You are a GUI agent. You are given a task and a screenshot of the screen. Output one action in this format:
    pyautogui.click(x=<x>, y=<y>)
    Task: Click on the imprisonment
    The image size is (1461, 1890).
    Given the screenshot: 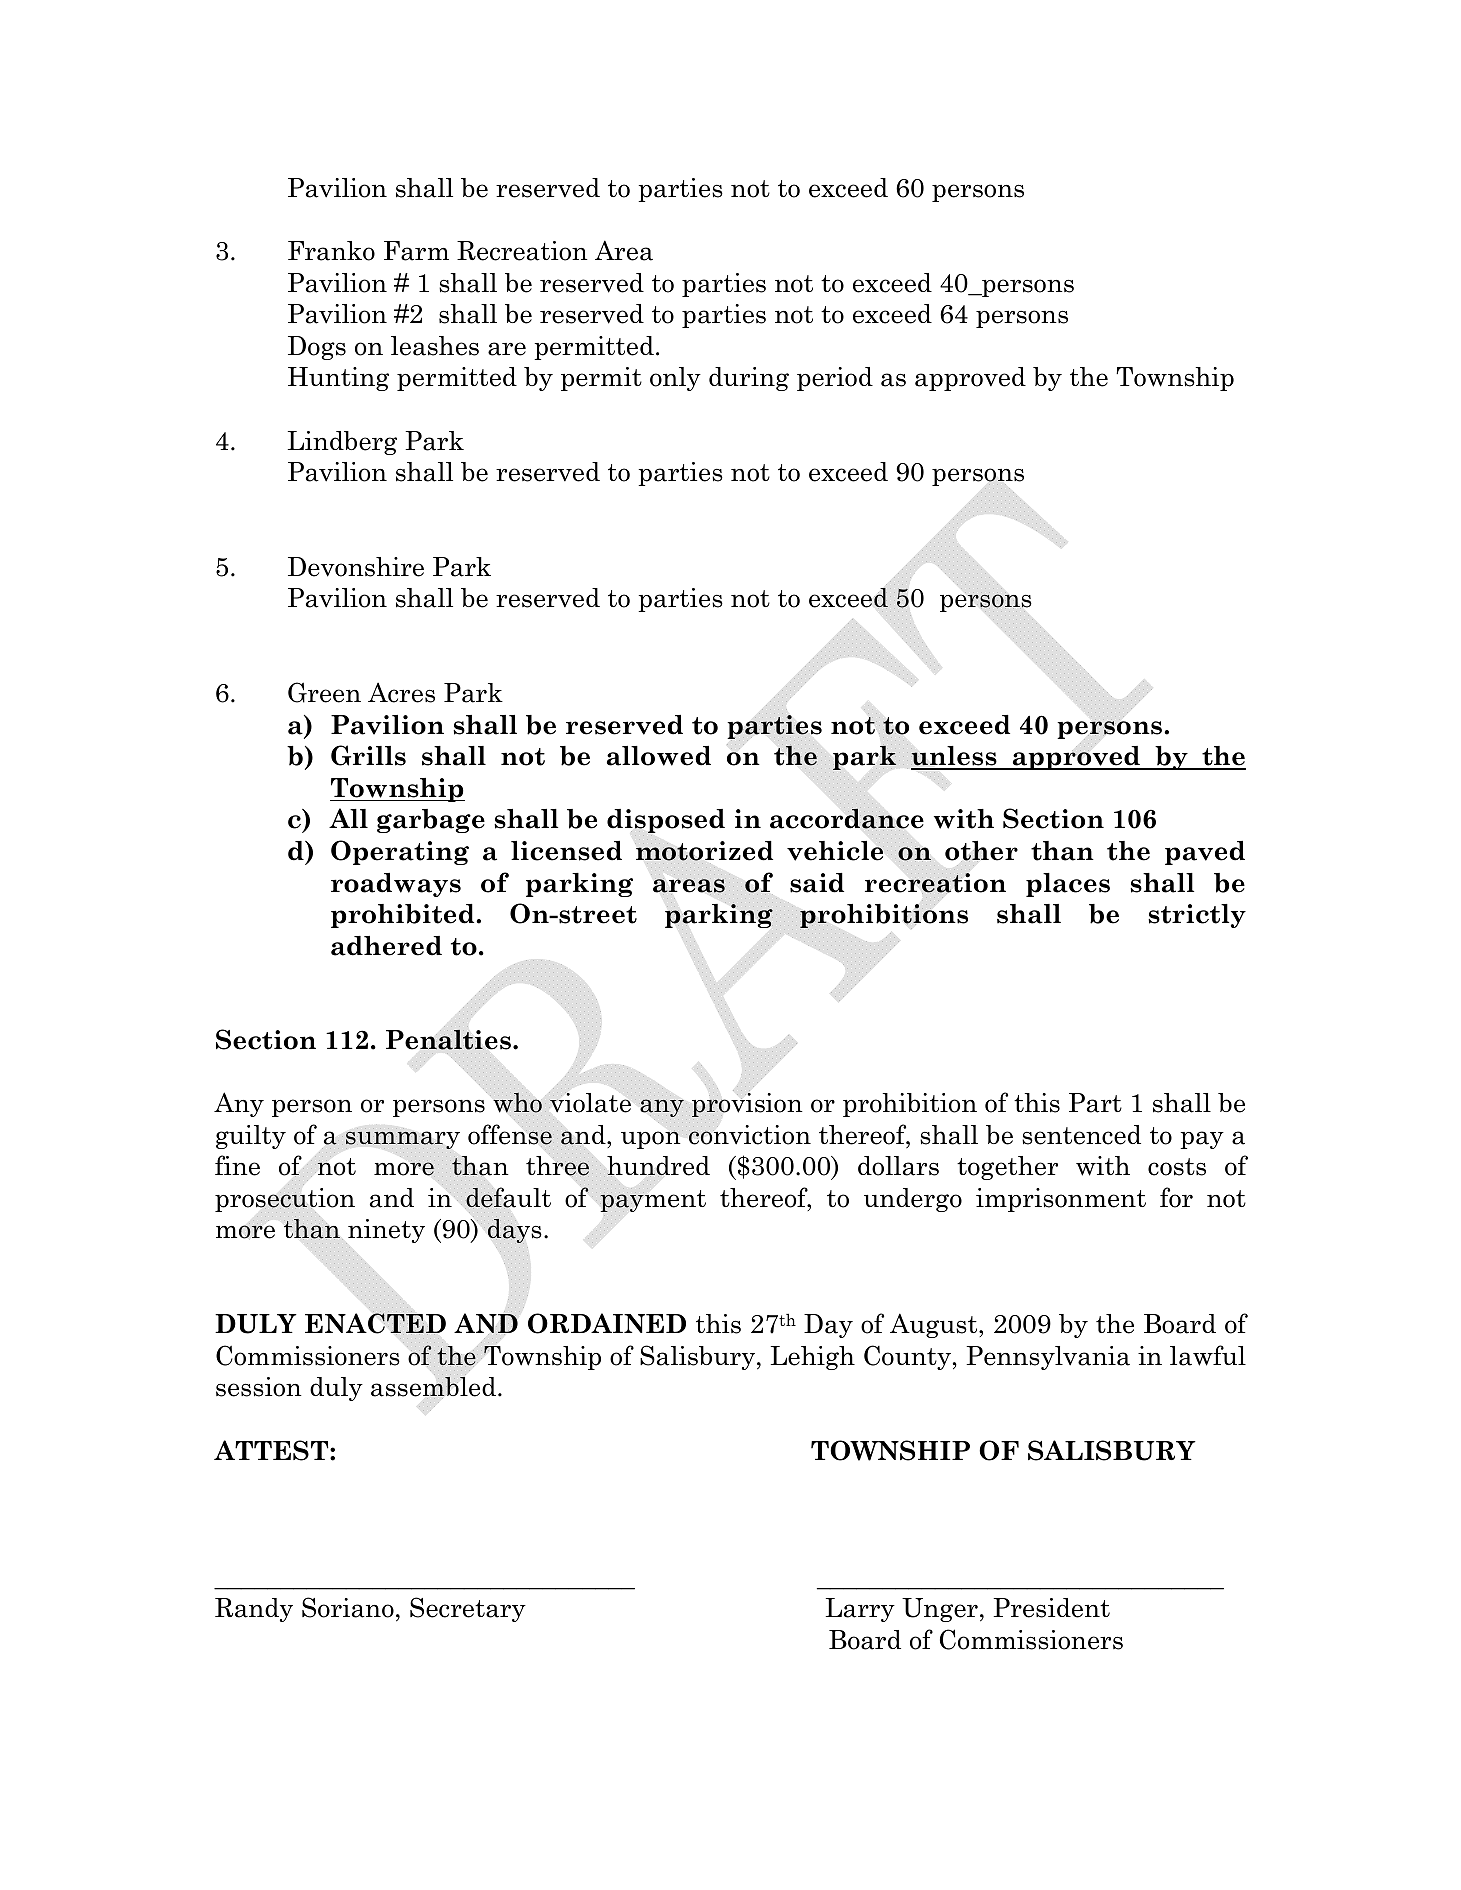 What is the action you would take?
    pyautogui.click(x=1061, y=1200)
